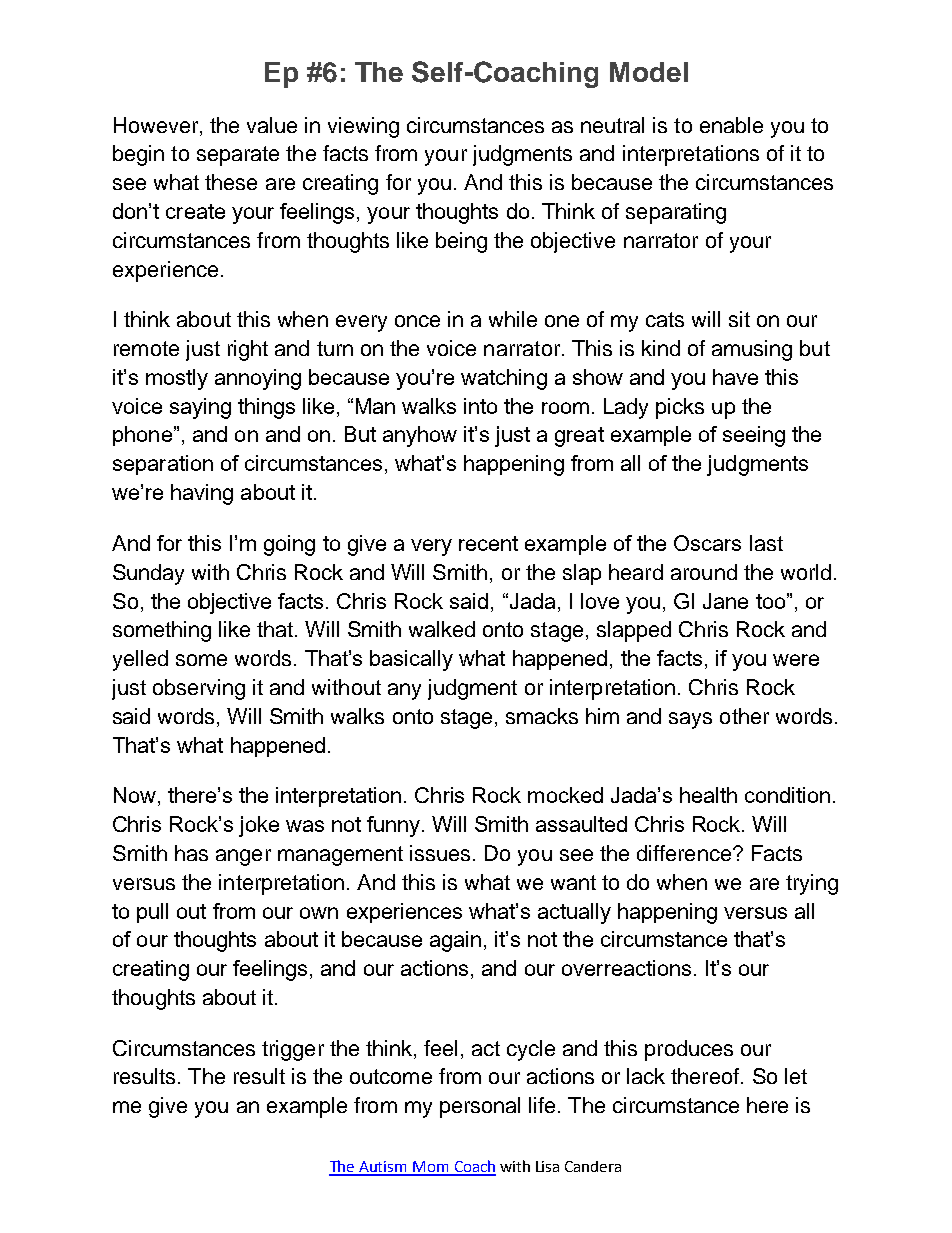  What do you see at coordinates (363, 127) in the page?
I see `viewing` at bounding box center [363, 127].
